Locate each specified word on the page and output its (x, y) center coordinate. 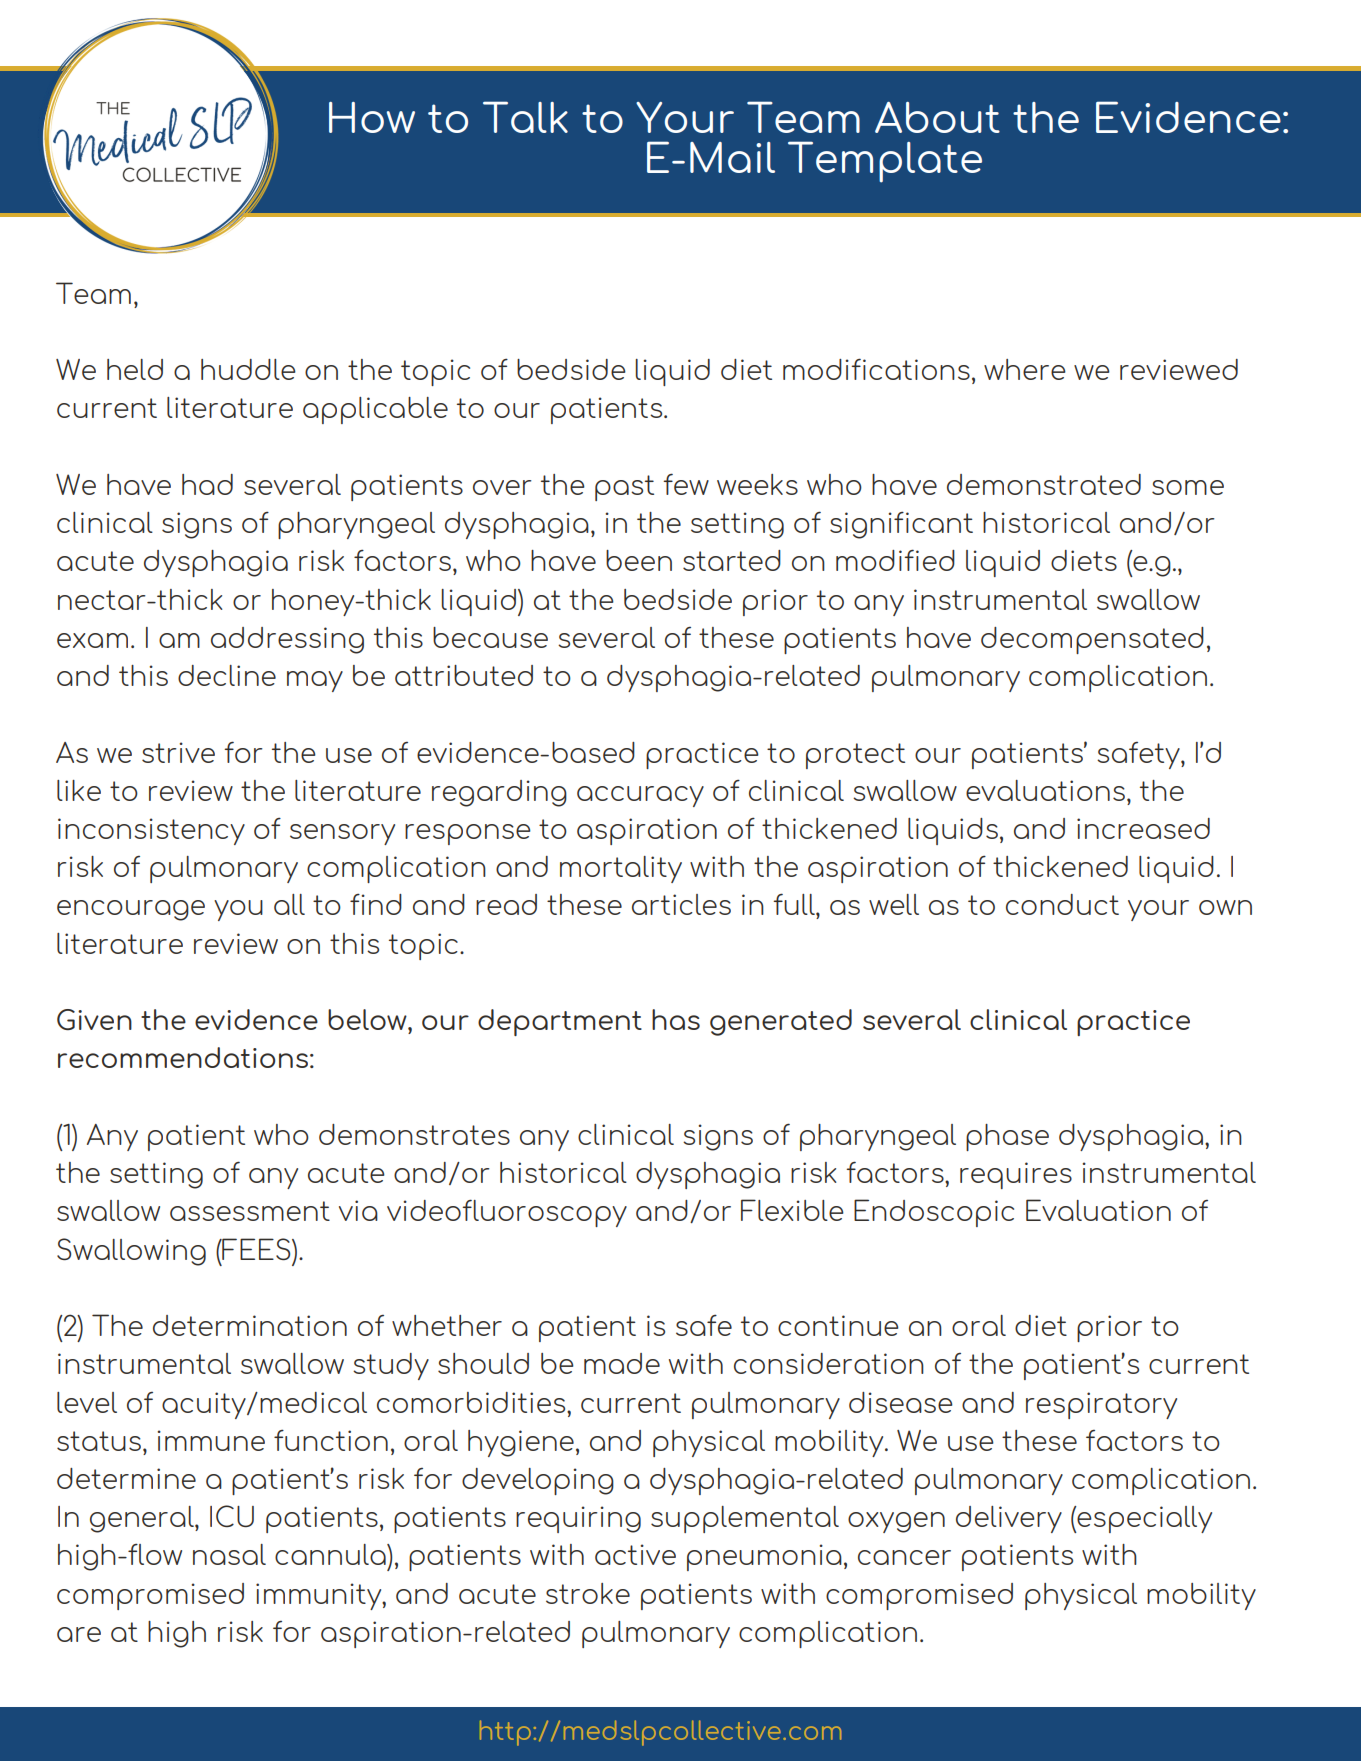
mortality (621, 869)
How (372, 117)
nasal (229, 1554)
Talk (525, 117)
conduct (1062, 904)
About (937, 117)
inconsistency (151, 831)
